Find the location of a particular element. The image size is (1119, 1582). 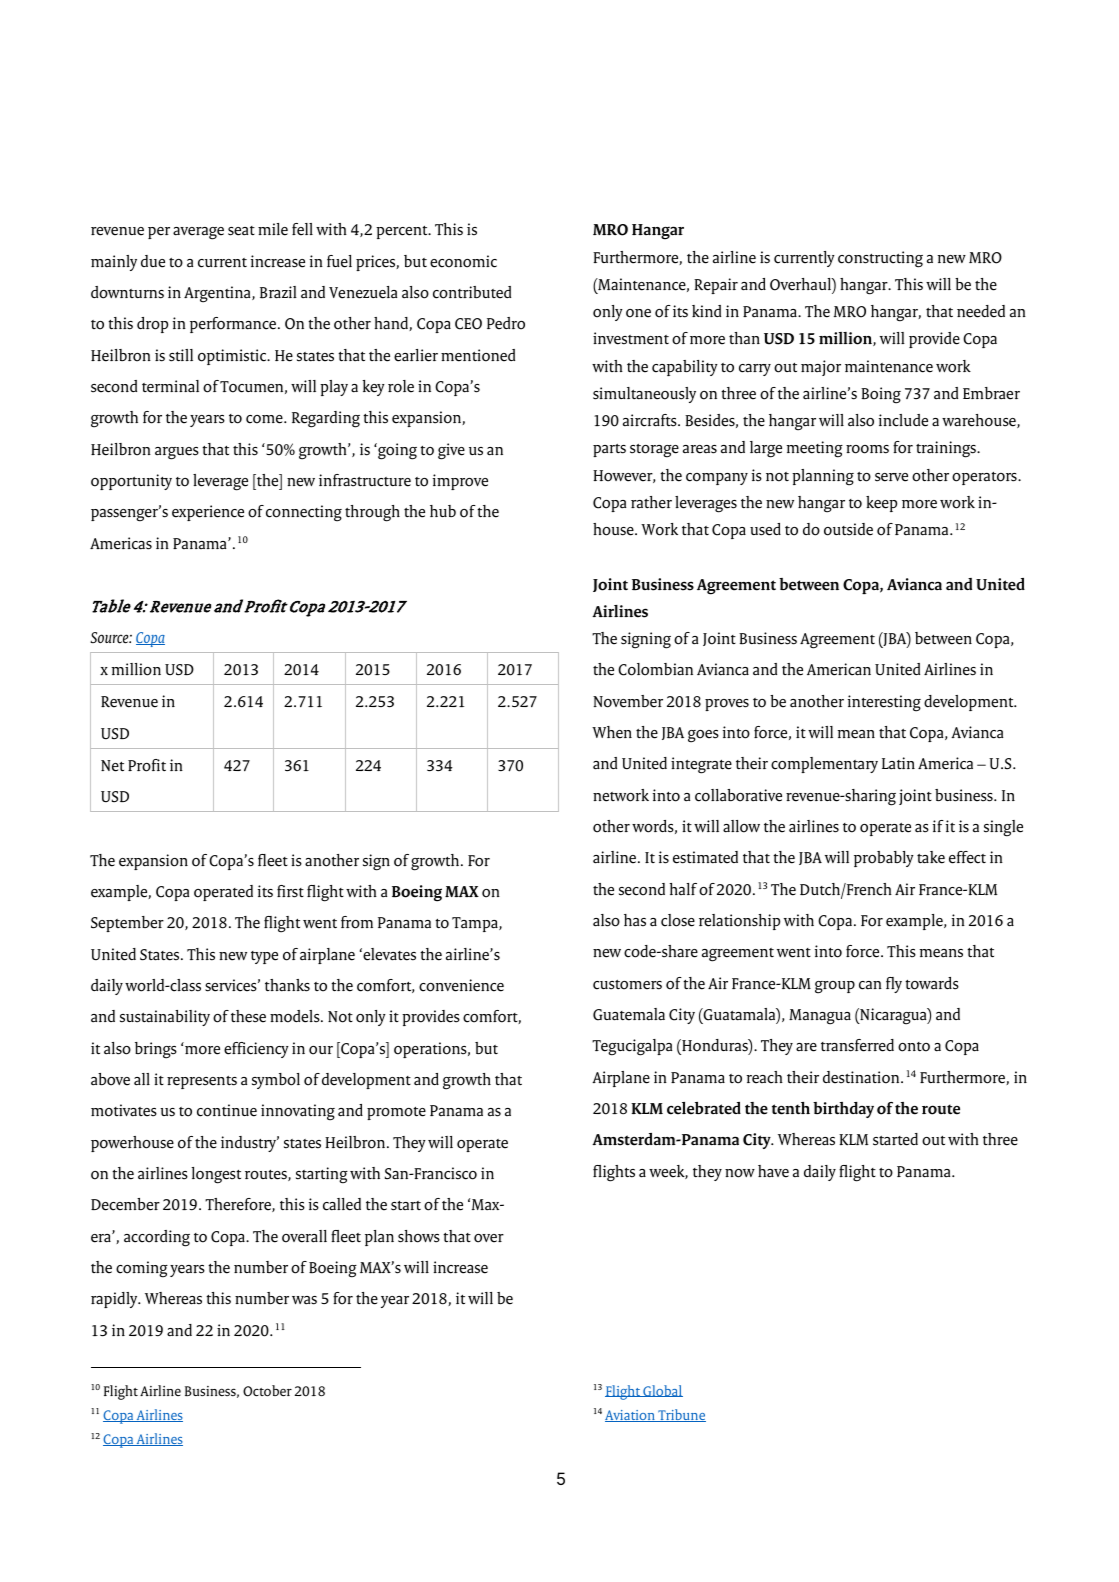

constructing is located at coordinates (880, 259).
